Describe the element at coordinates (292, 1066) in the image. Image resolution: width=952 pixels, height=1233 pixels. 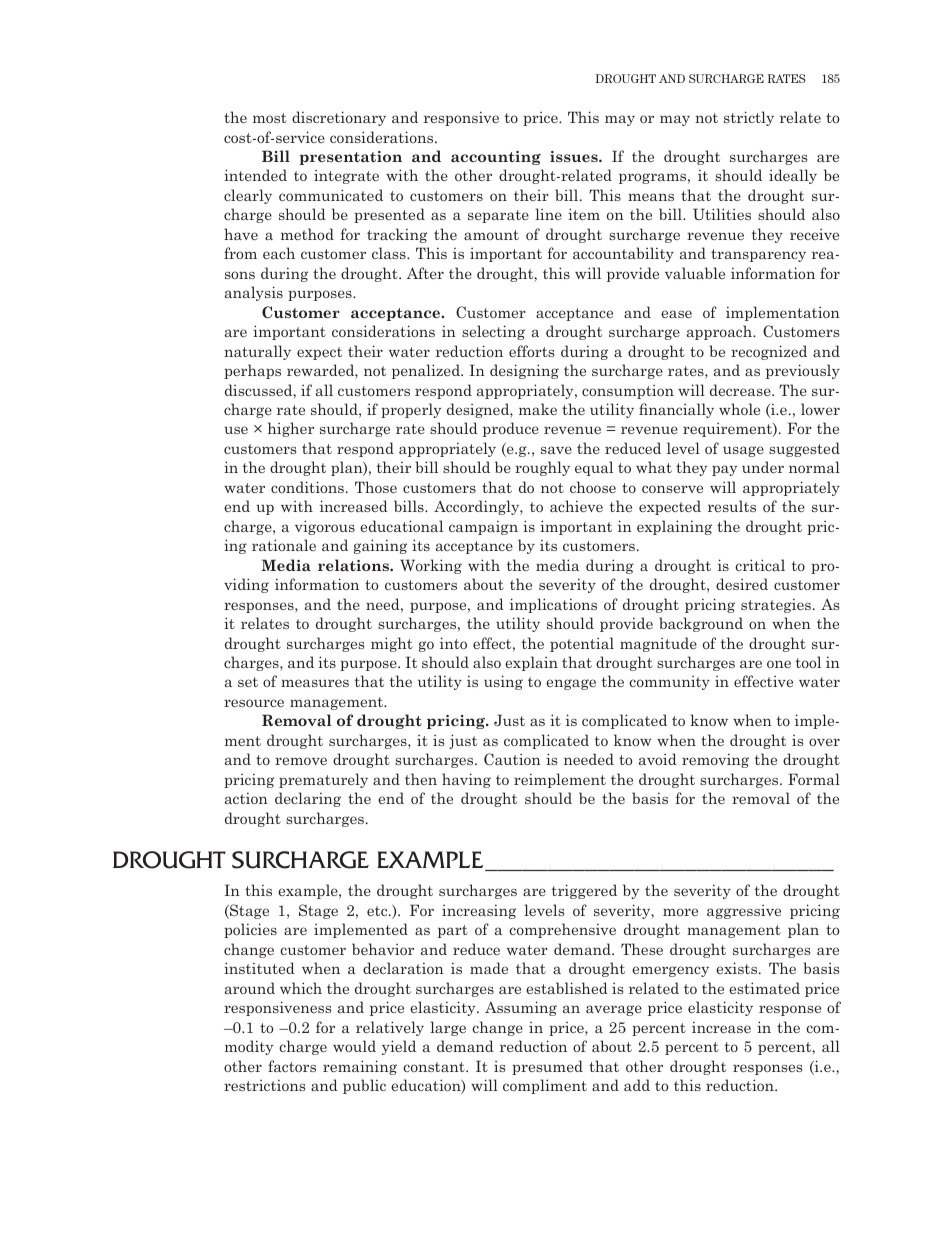
I see `factors` at that location.
